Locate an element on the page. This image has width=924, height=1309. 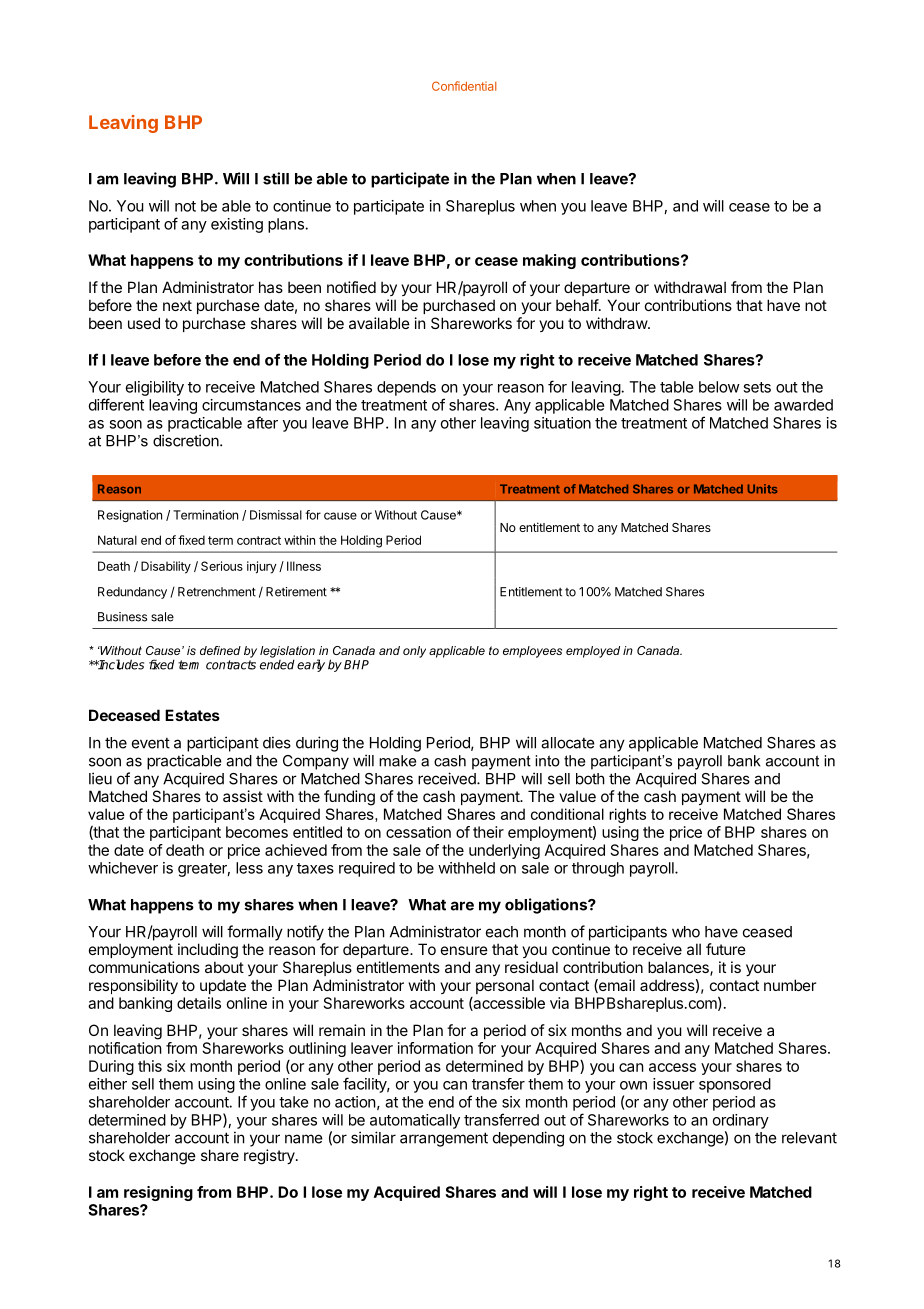
still is located at coordinates (276, 178).
